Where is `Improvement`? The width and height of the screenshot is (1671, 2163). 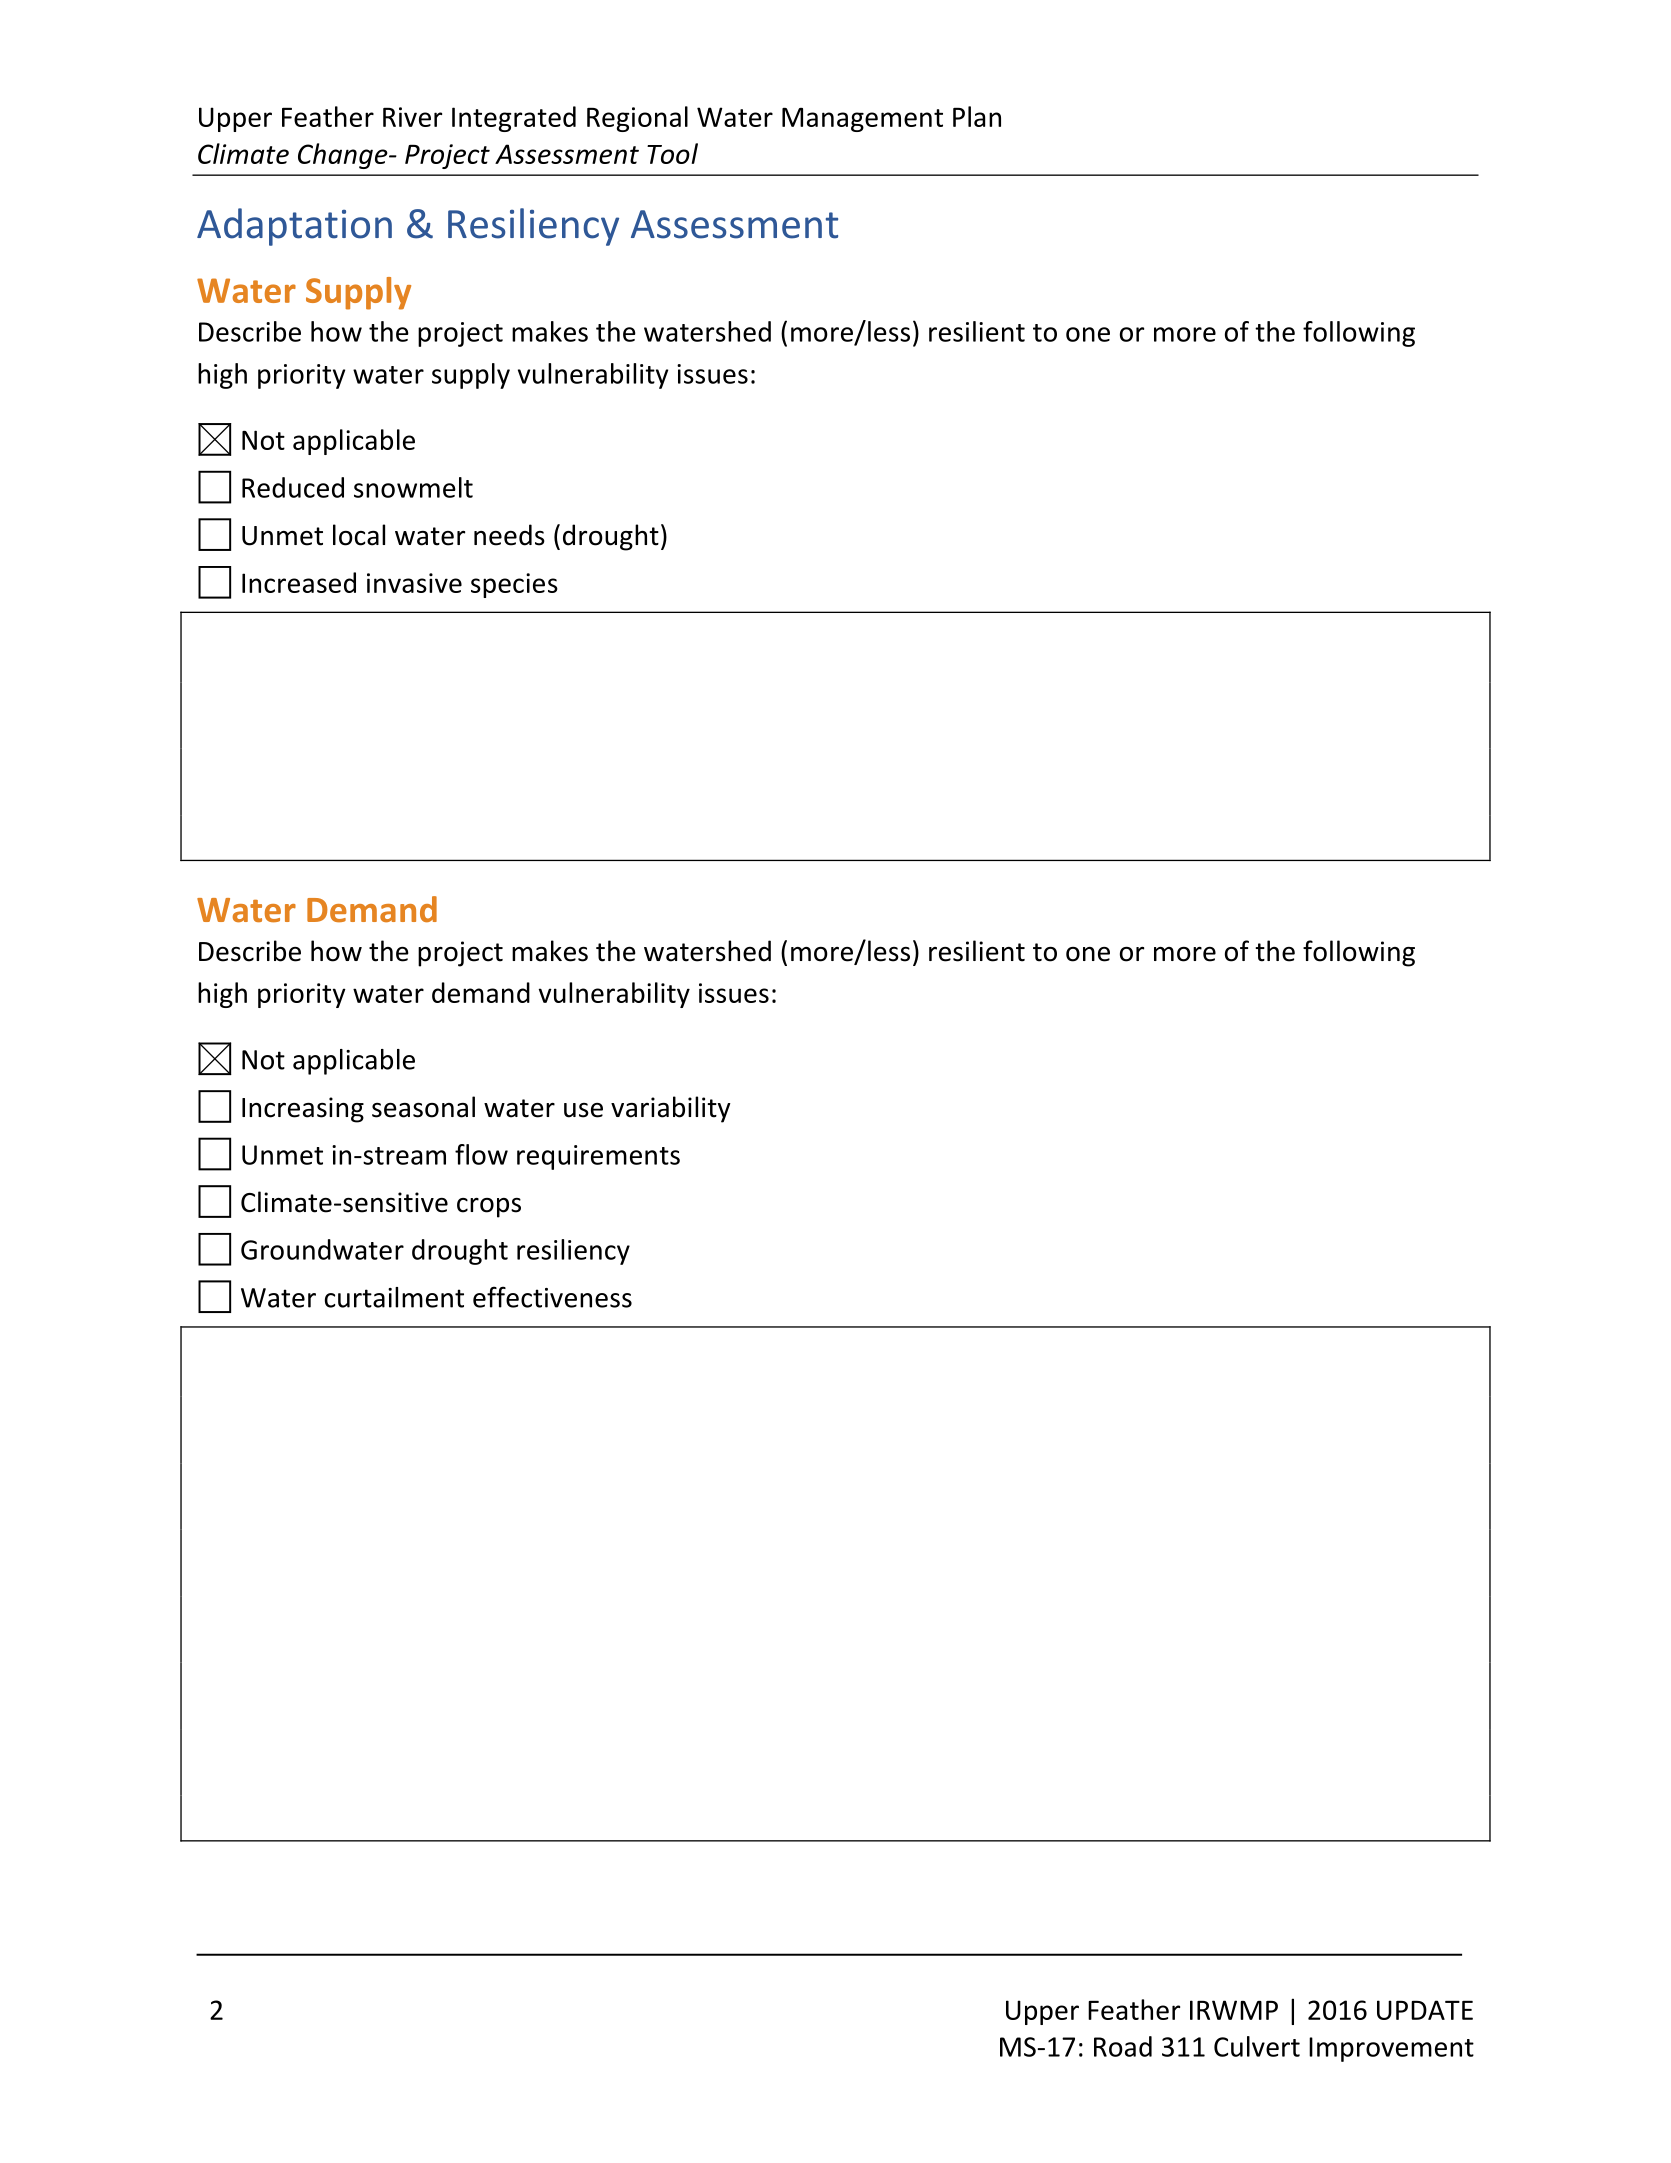 Improvement is located at coordinates (1391, 2049).
